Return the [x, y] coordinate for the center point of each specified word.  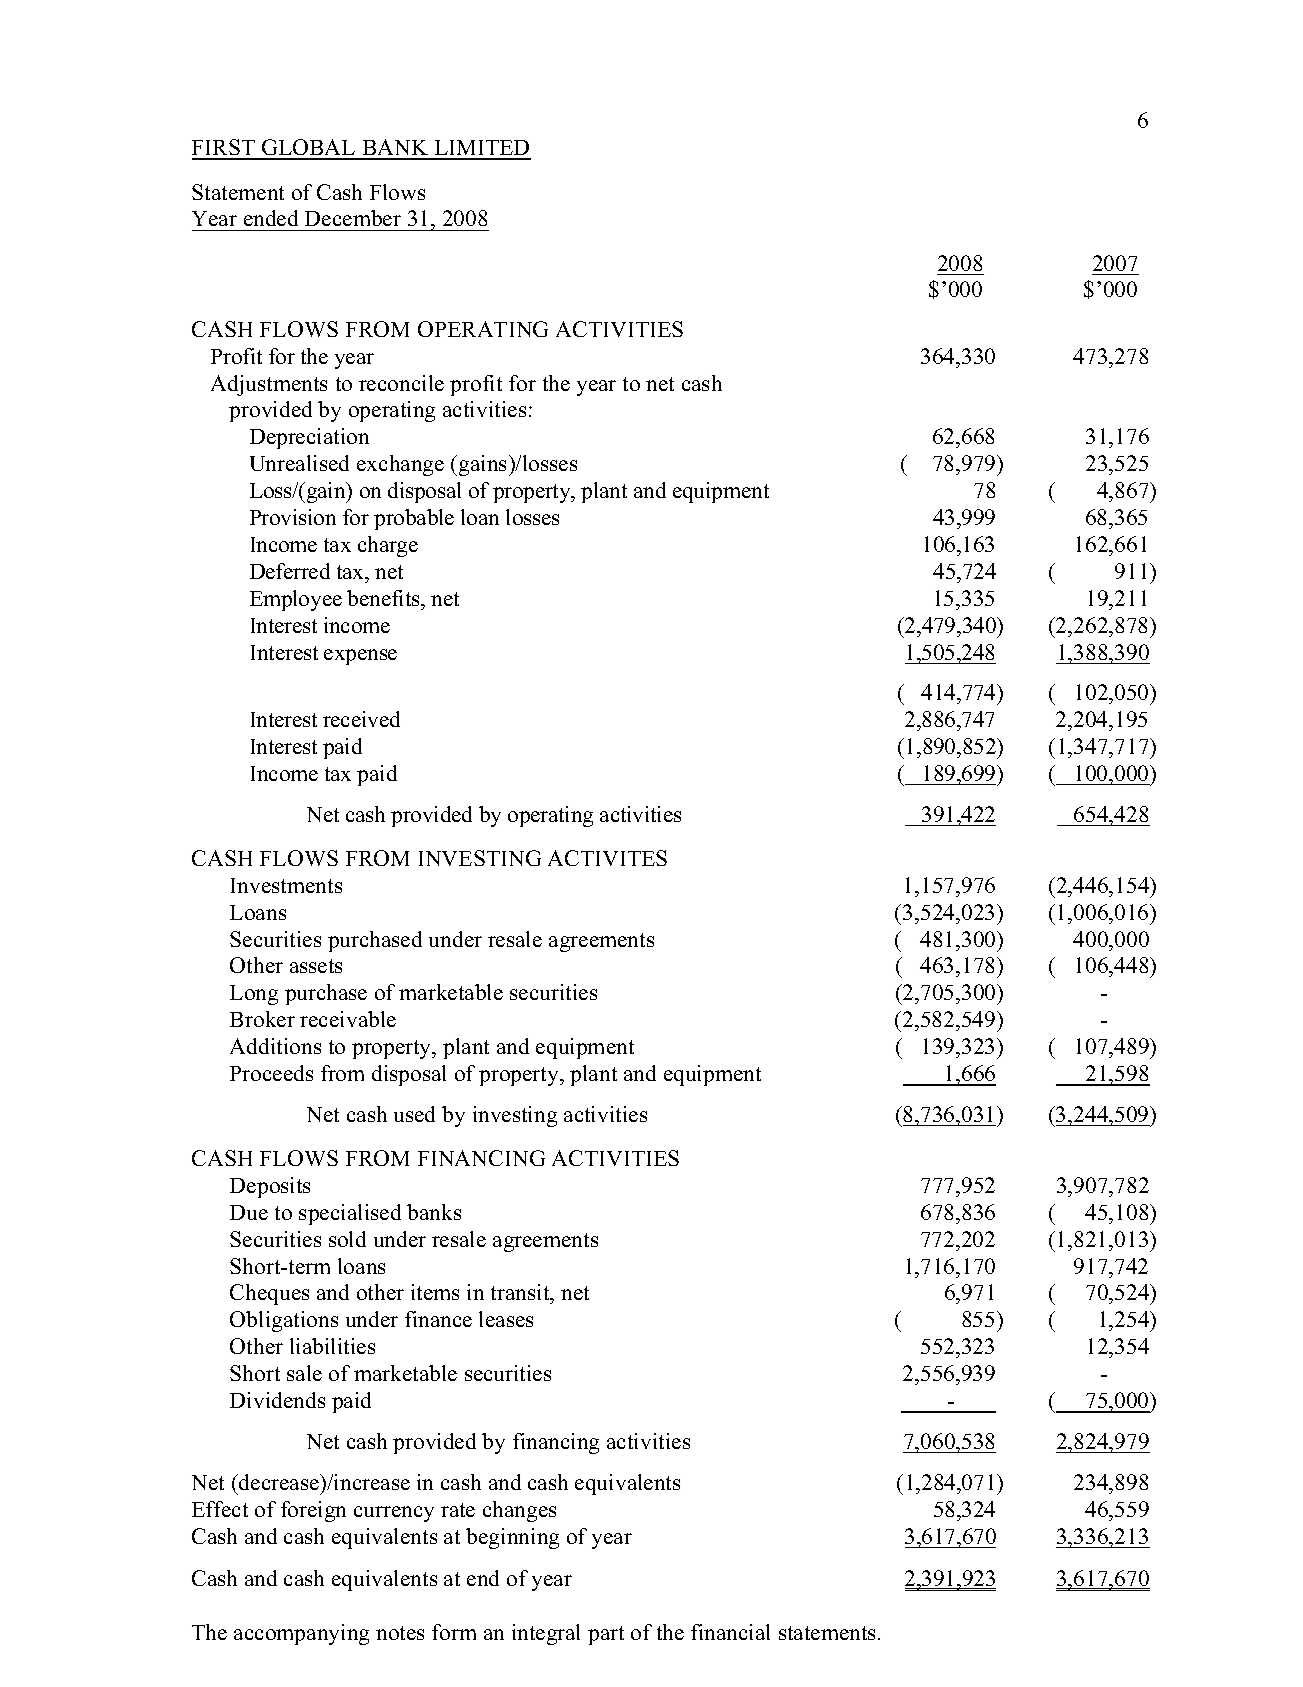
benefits [384, 598]
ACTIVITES [607, 858]
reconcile [401, 383]
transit [521, 1294]
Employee [296, 600]
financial [730, 1632]
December [353, 218]
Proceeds [271, 1073]
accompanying [301, 1634]
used [414, 1114]
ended [271, 218]
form [454, 1632]
